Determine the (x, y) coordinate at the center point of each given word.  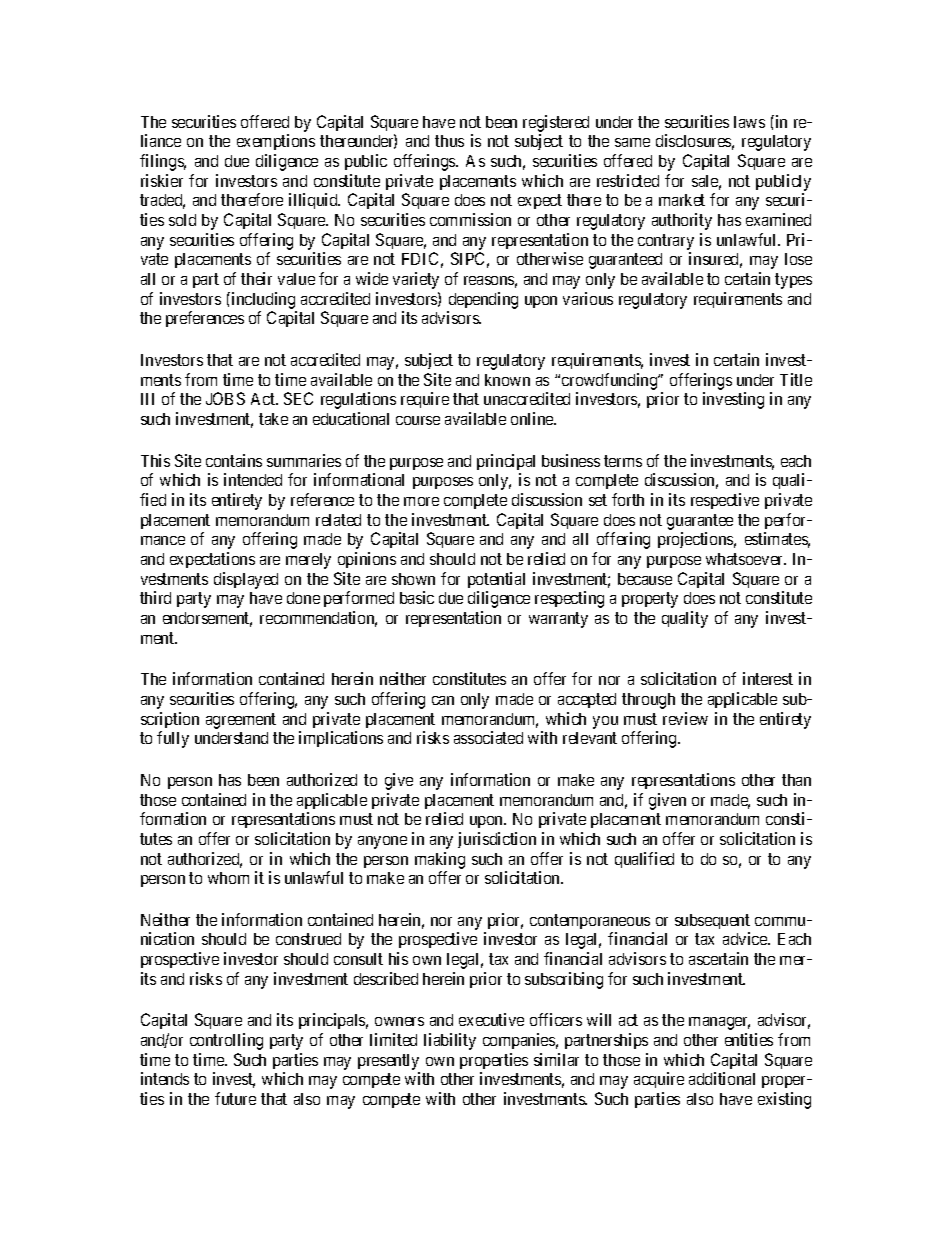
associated (488, 737)
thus (449, 141)
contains (234, 460)
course (418, 420)
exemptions (276, 142)
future (235, 1098)
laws (749, 122)
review (685, 718)
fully (173, 739)
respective (725, 501)
